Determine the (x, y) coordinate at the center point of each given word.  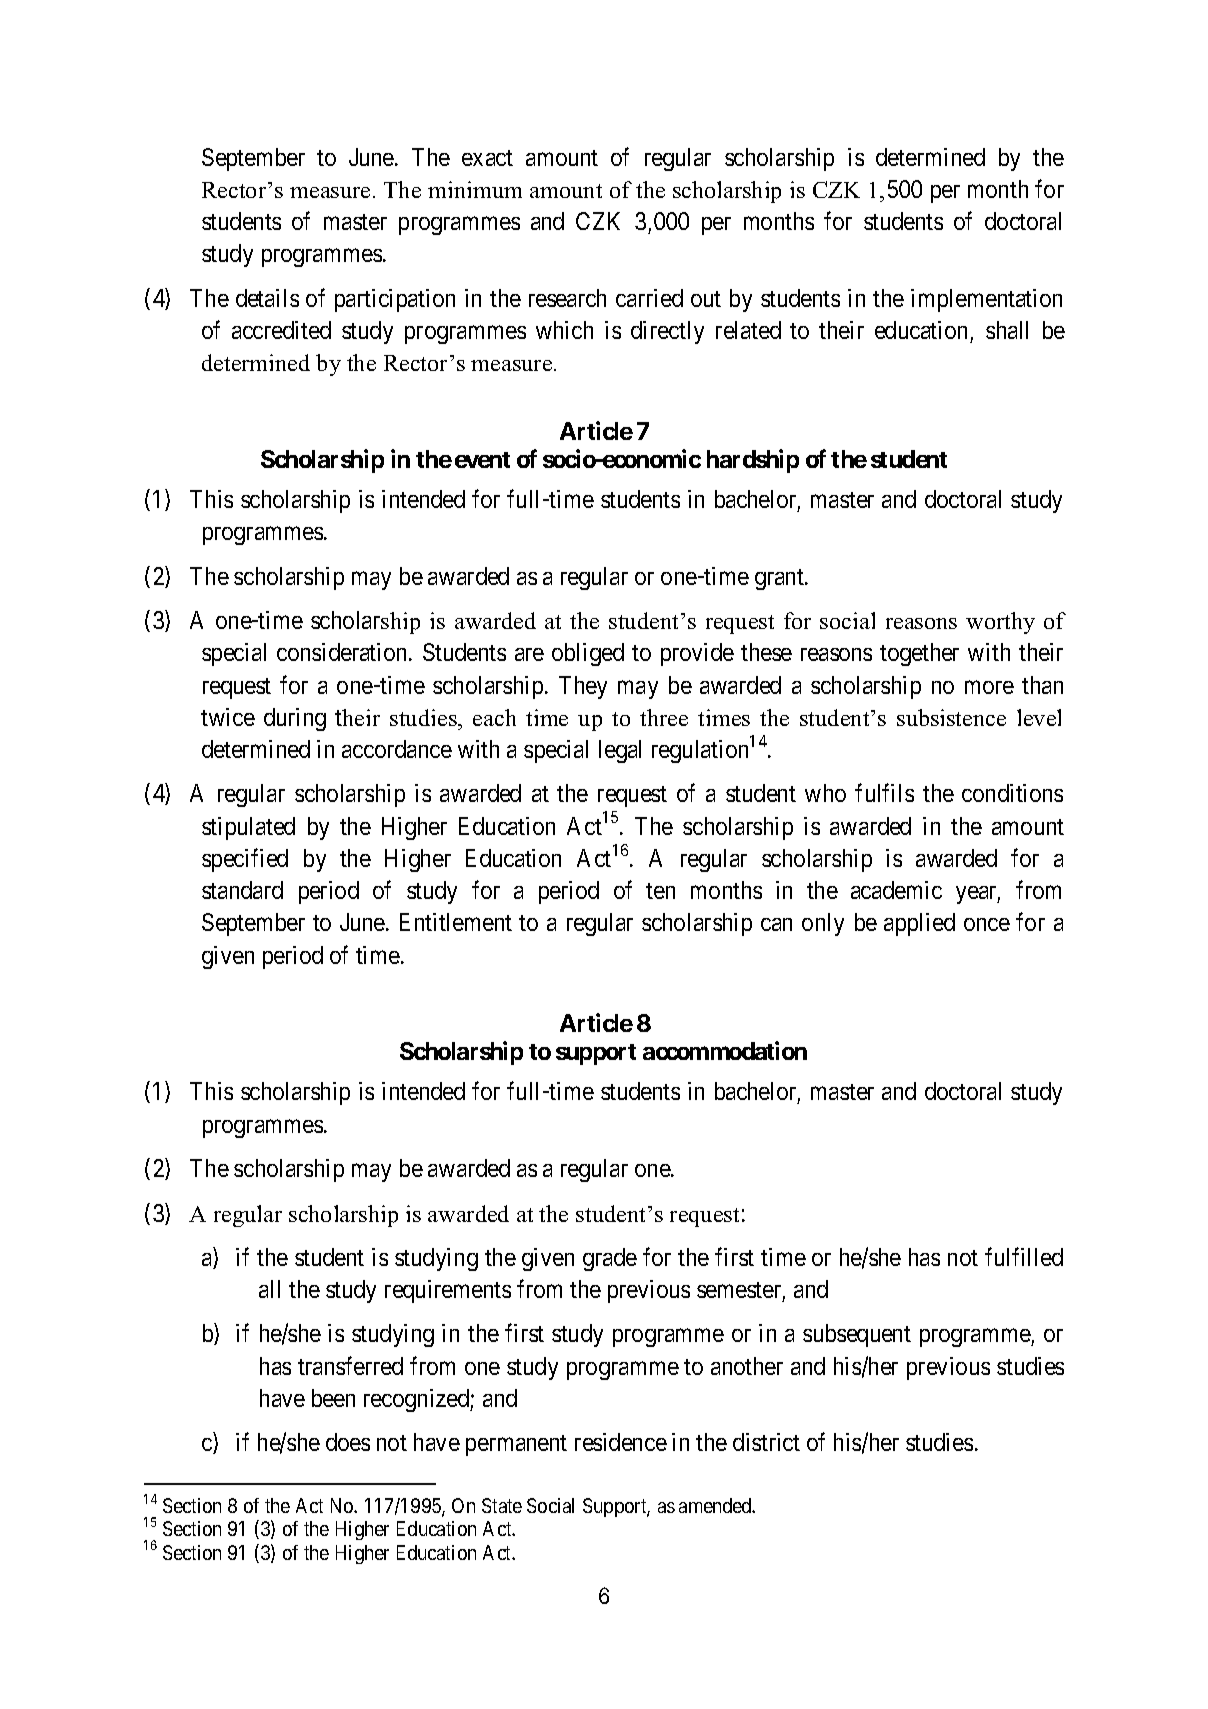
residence (621, 1442)
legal (620, 751)
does (348, 1442)
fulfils (884, 793)
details (267, 298)
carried (649, 298)
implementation (986, 300)
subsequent (857, 1335)
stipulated (248, 828)
